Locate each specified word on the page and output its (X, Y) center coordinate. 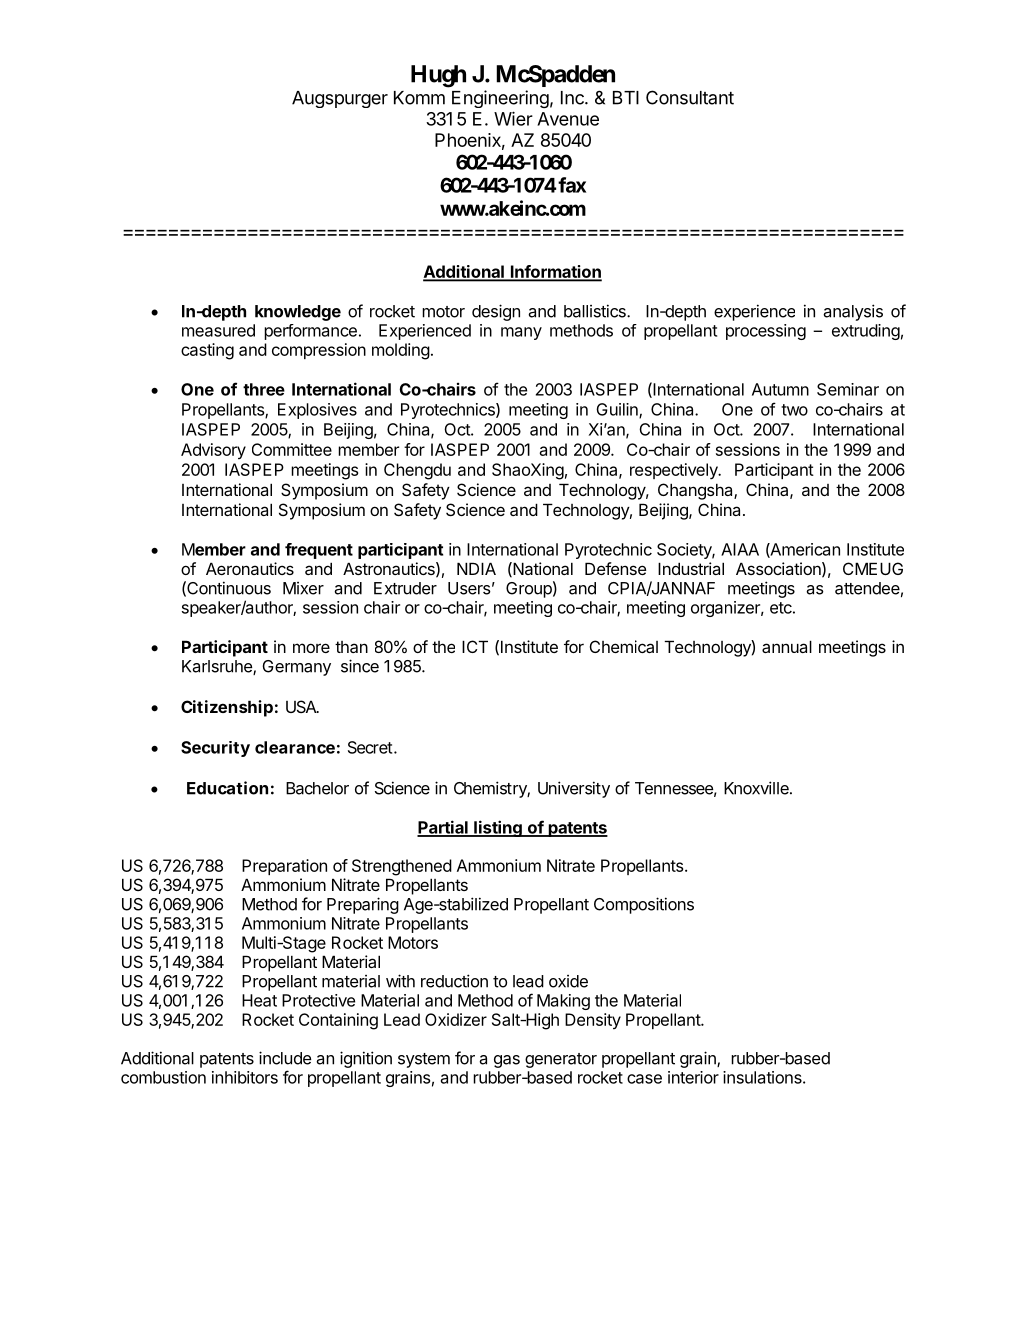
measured (218, 330)
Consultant (690, 97)
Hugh (438, 76)
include (285, 1058)
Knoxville (757, 788)
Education (227, 788)
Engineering (500, 99)
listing (498, 828)
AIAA (740, 549)
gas (507, 1061)
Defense (616, 568)
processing (766, 332)
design (496, 312)
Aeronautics (250, 568)
